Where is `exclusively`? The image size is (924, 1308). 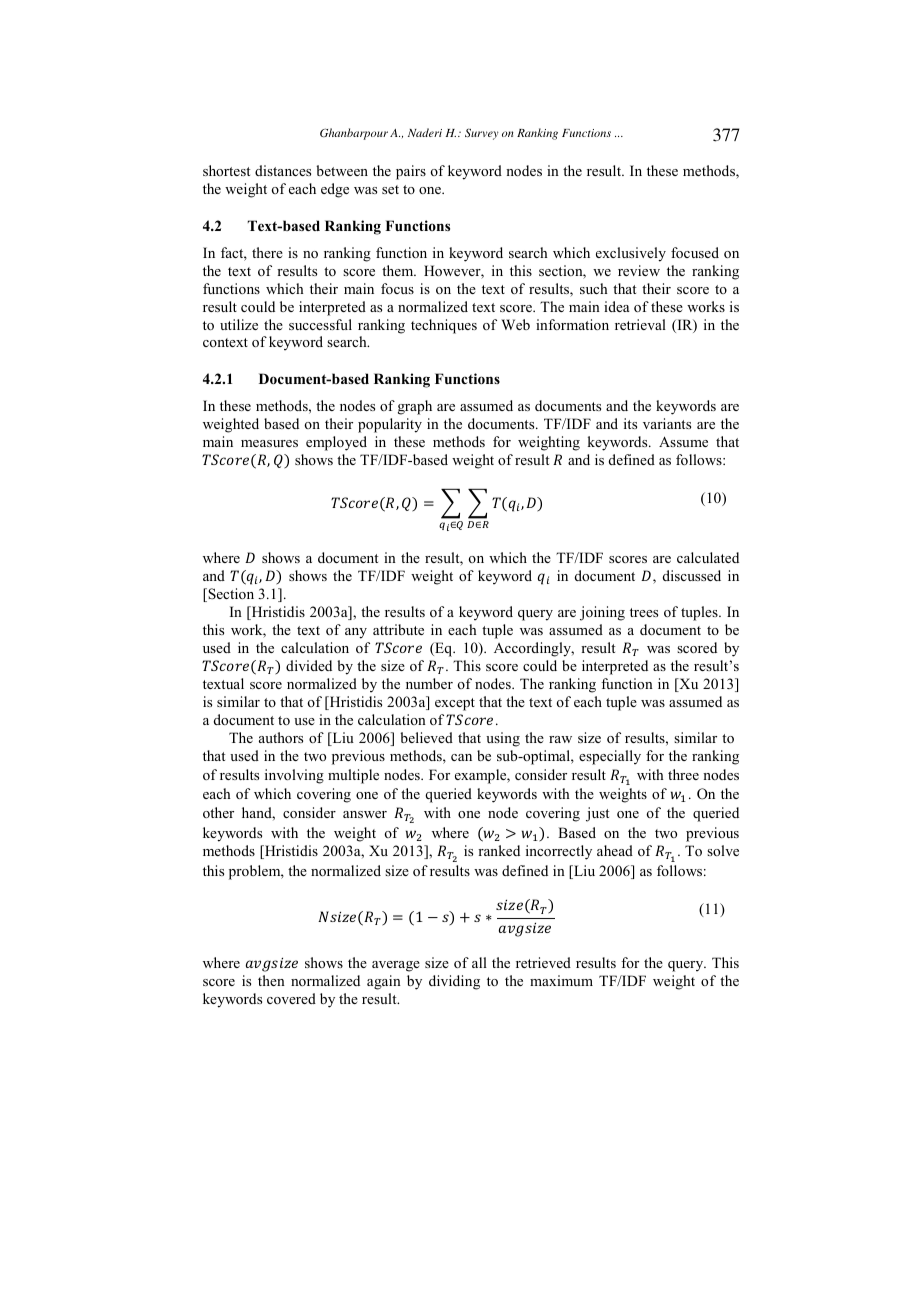 exclusively is located at coordinates (631, 254).
